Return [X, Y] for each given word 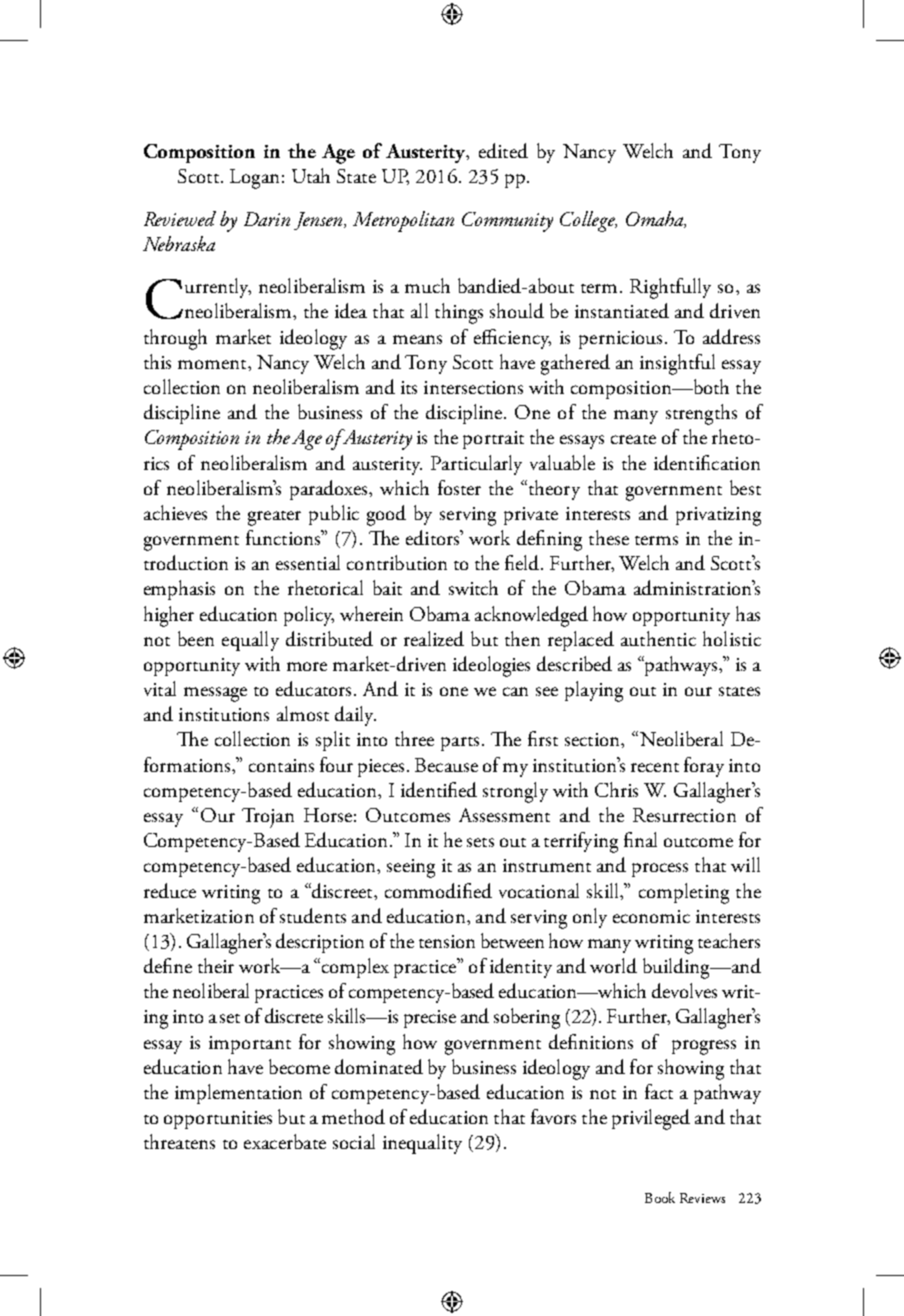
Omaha [656, 219]
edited [503, 150]
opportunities [218, 1120]
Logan [254, 179]
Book [660, 1197]
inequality [422, 1144]
